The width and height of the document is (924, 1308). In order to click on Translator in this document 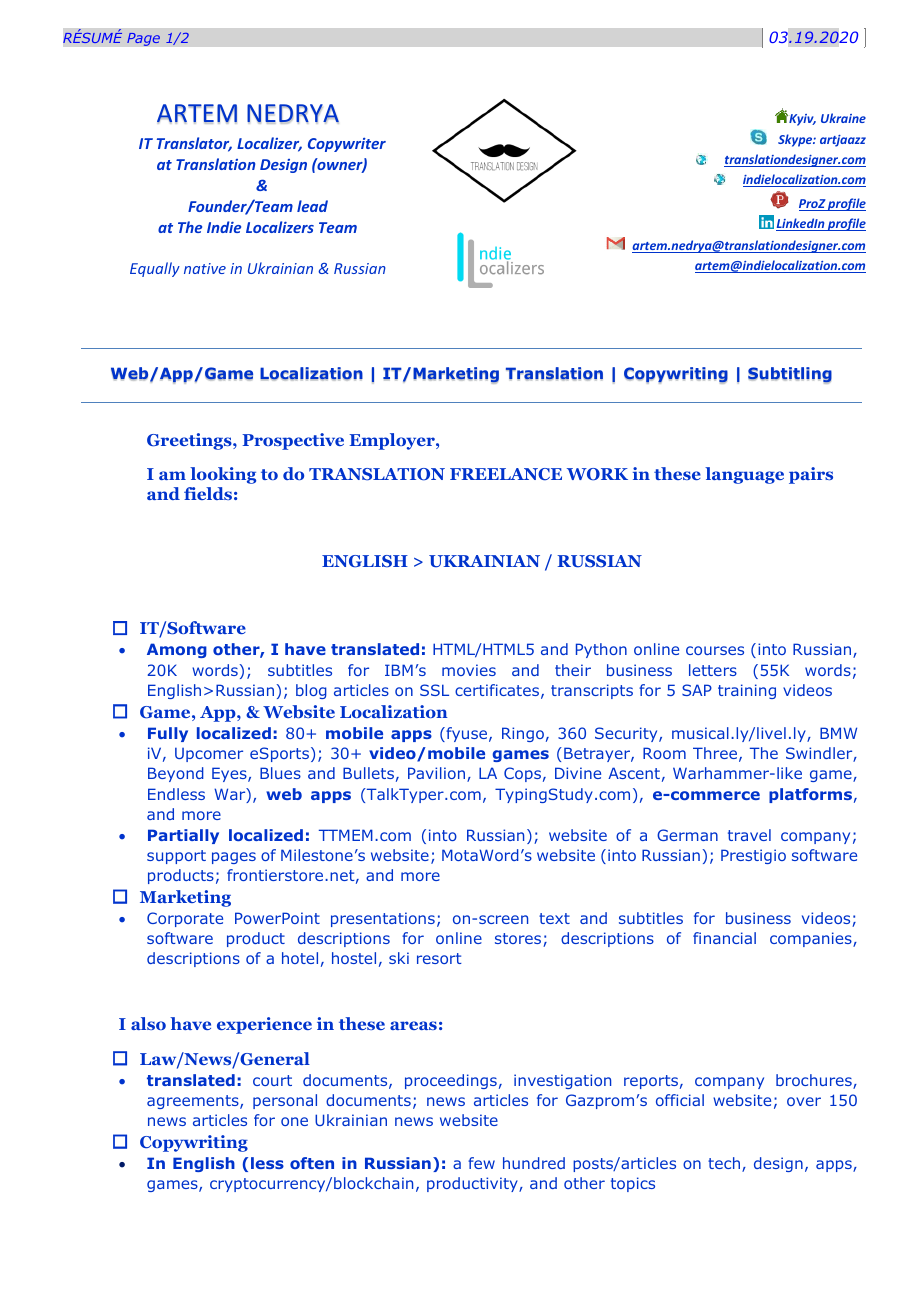, I will do `click(194, 144)`.
